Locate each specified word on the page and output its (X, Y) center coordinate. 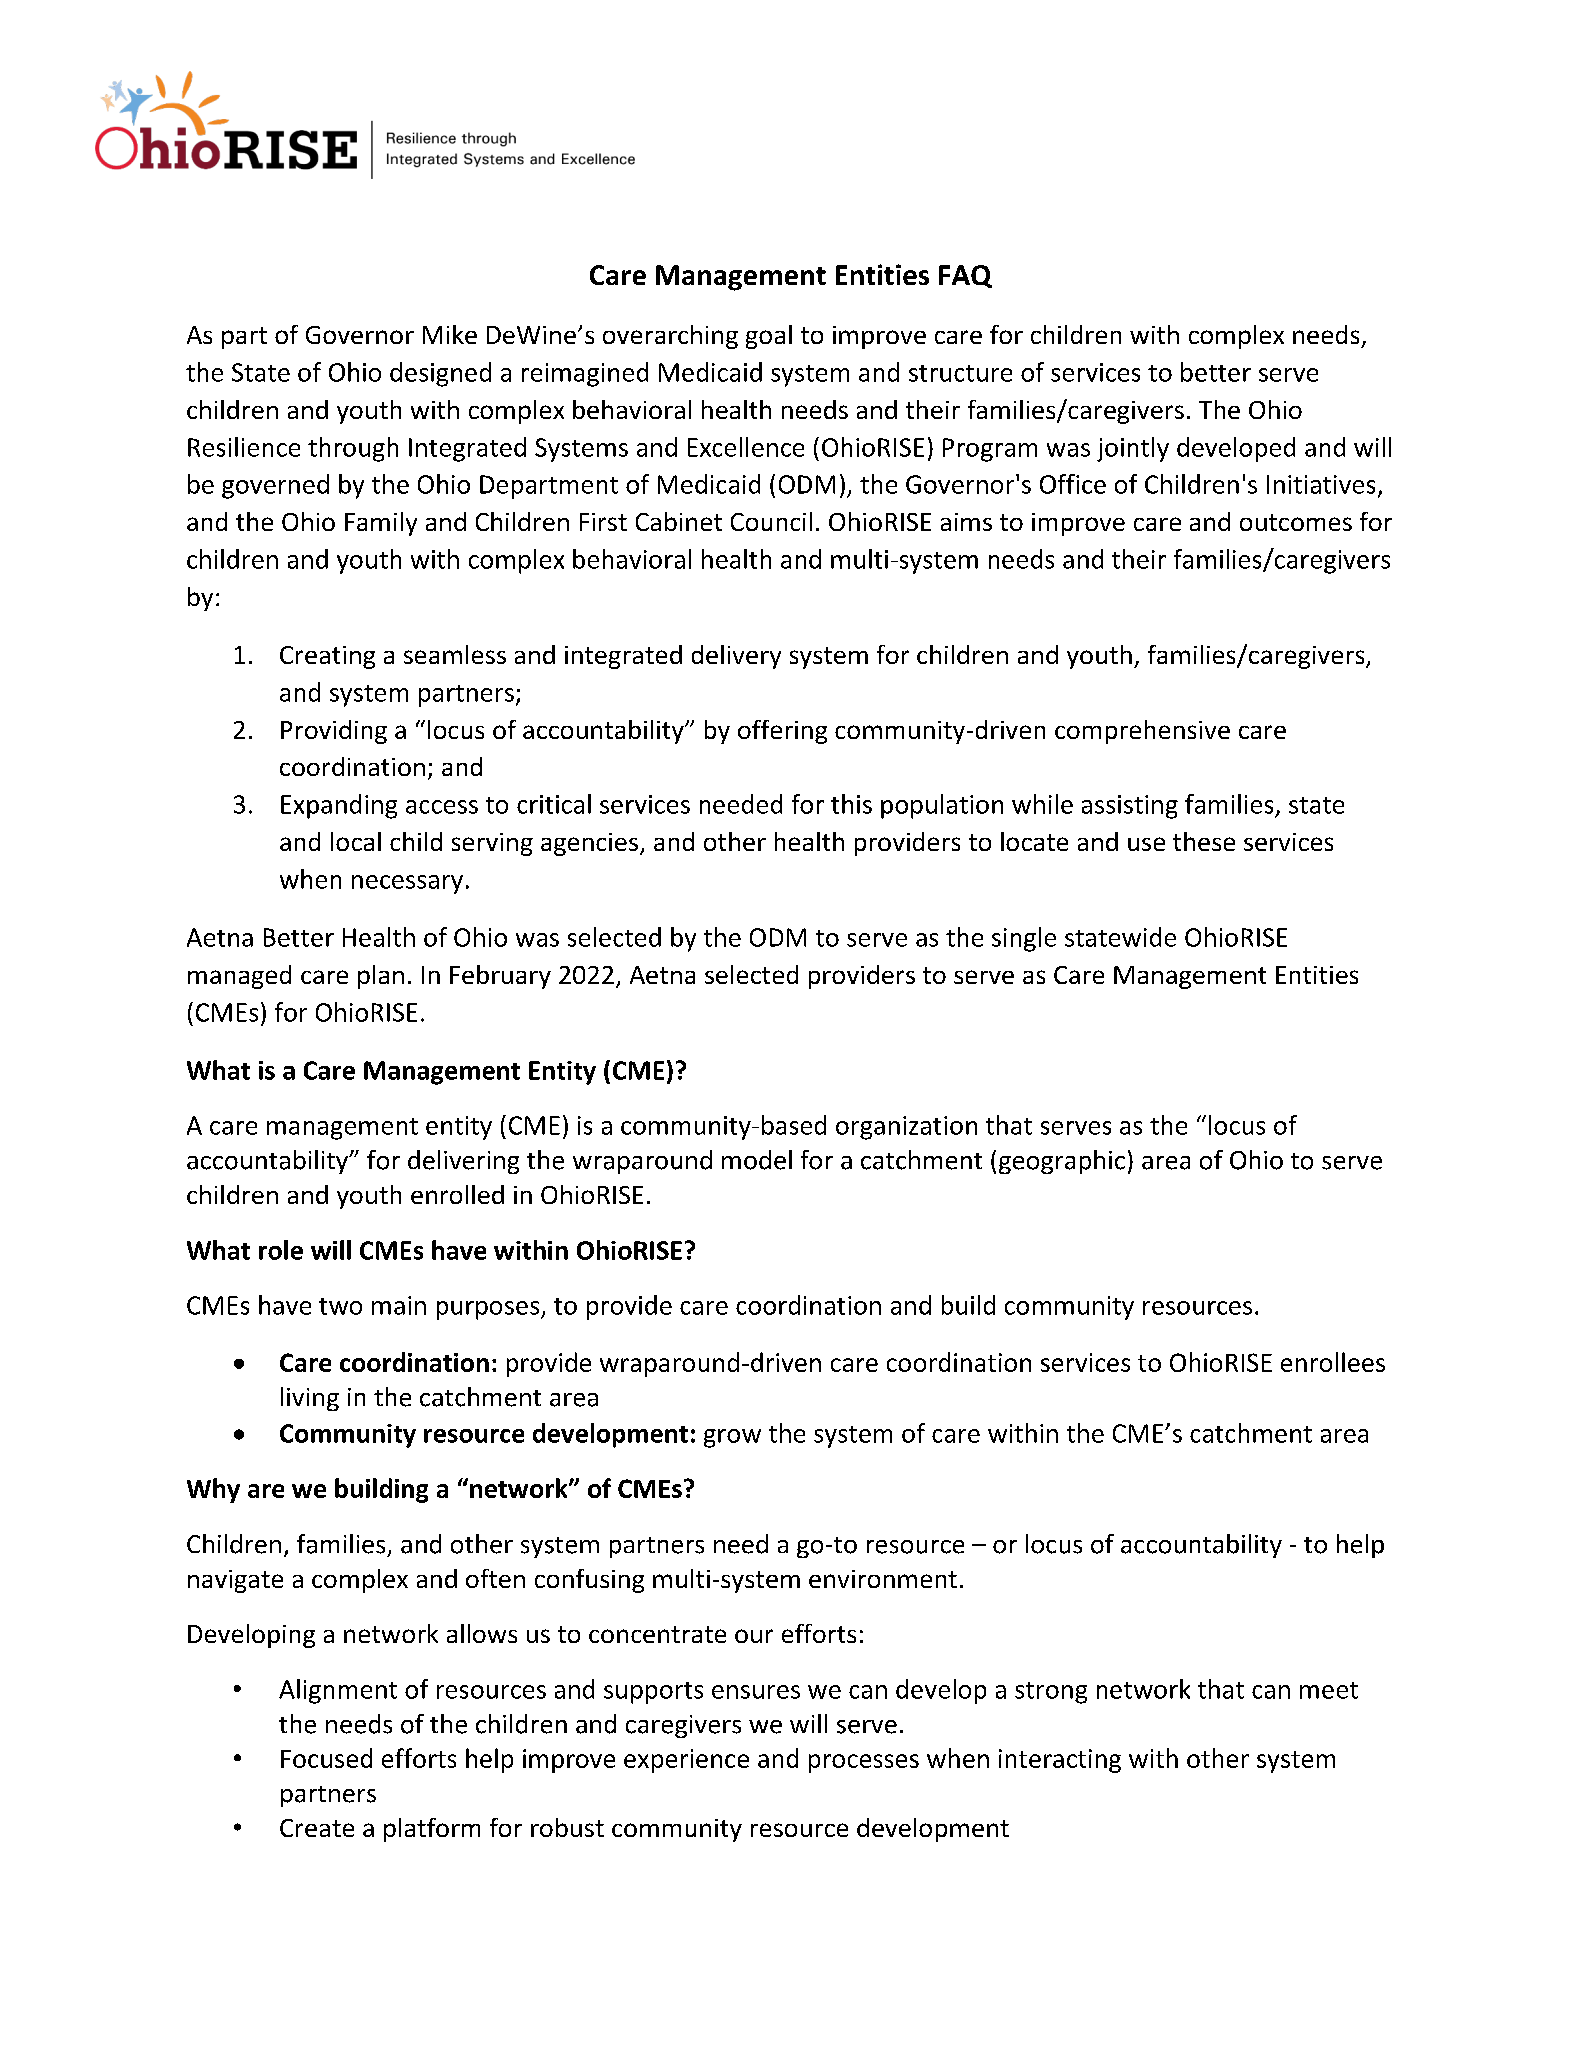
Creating (327, 657)
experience (686, 1761)
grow (732, 1438)
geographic (1062, 1162)
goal (769, 337)
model (757, 1160)
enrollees (1333, 1362)
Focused (326, 1758)
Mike (450, 334)
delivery (736, 657)
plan (381, 977)
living (310, 1399)
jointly (1133, 449)
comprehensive (1142, 732)
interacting (1060, 1761)
